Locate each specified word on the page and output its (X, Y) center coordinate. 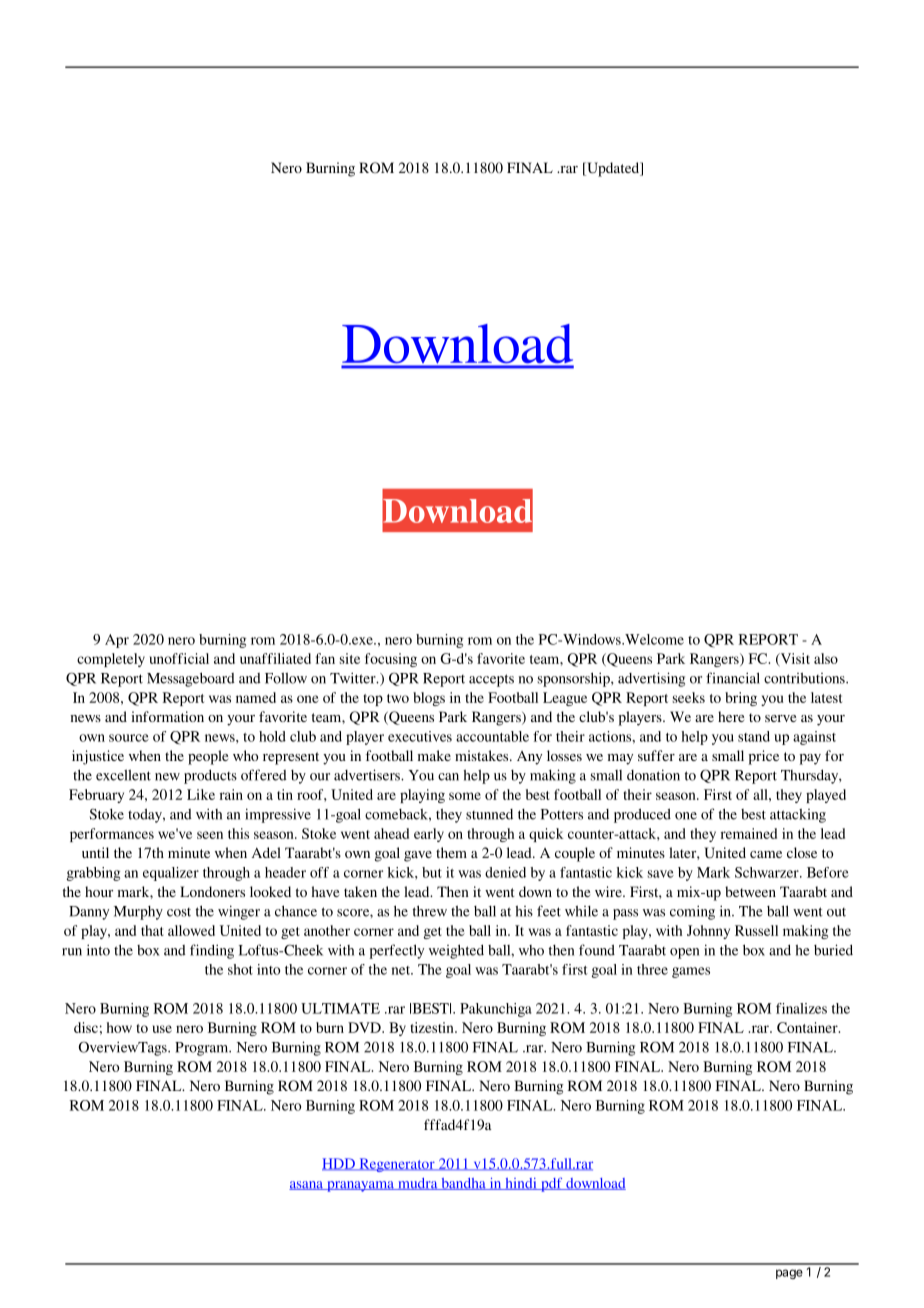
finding (212, 951)
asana (307, 1185)
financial (733, 678)
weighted (456, 951)
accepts (491, 680)
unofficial (179, 658)
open (684, 953)
